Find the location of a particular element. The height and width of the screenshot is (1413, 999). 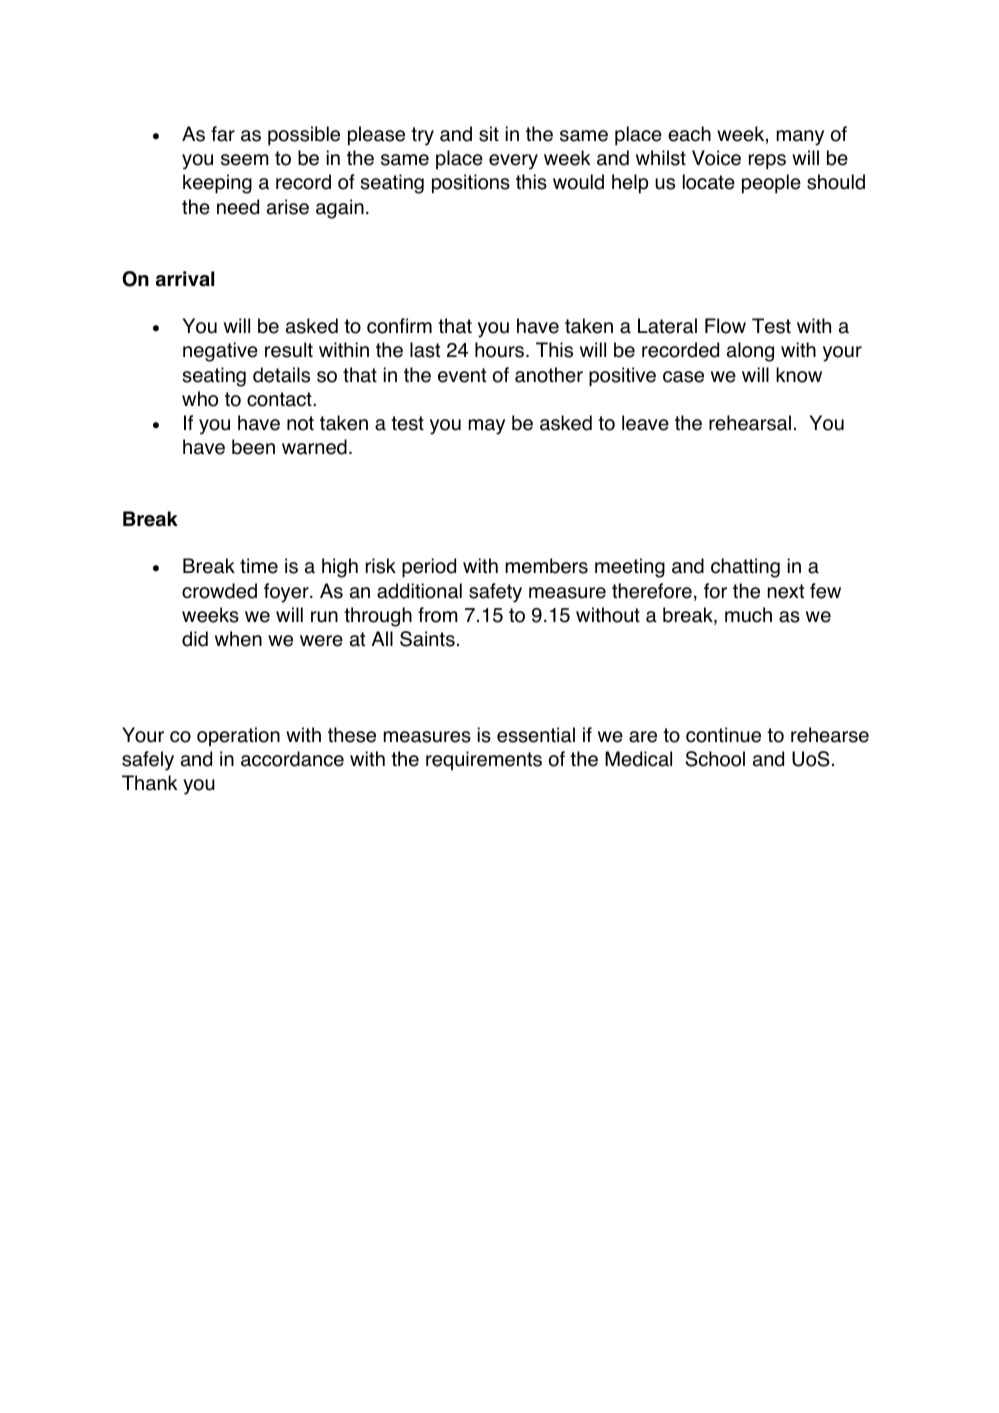

may is located at coordinates (487, 427).
